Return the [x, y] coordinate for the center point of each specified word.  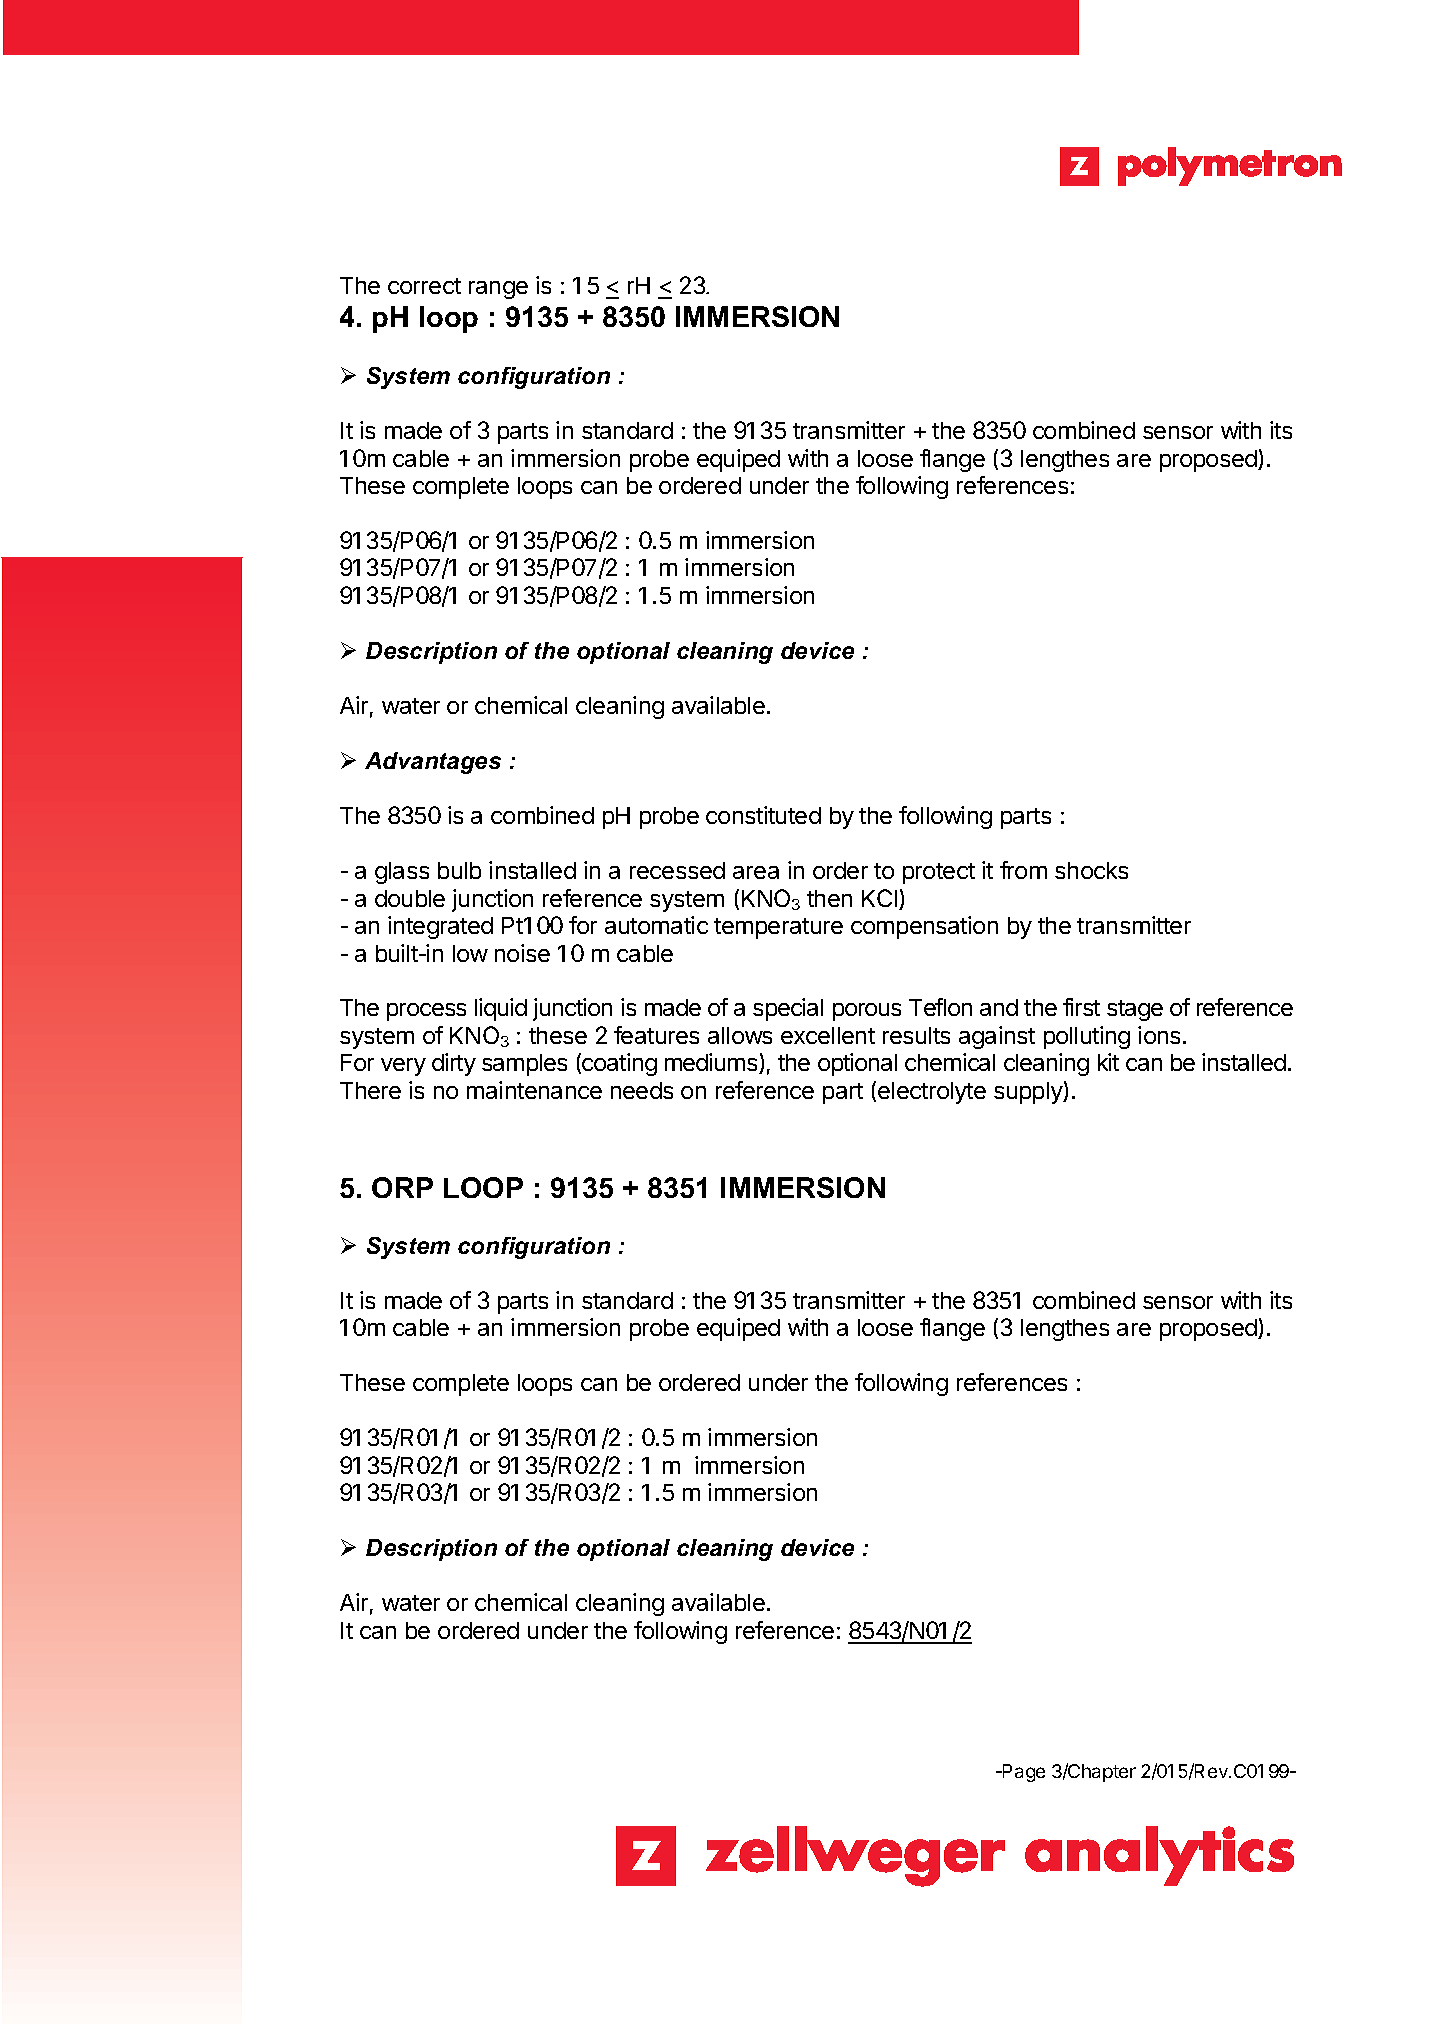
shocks [1091, 870]
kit [1108, 1062]
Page [1023, 1773]
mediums [712, 1063]
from [1023, 870]
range [498, 290]
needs [642, 1090]
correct [424, 286]
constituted [763, 815]
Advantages [433, 763]
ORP [402, 1187]
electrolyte [932, 1093]
